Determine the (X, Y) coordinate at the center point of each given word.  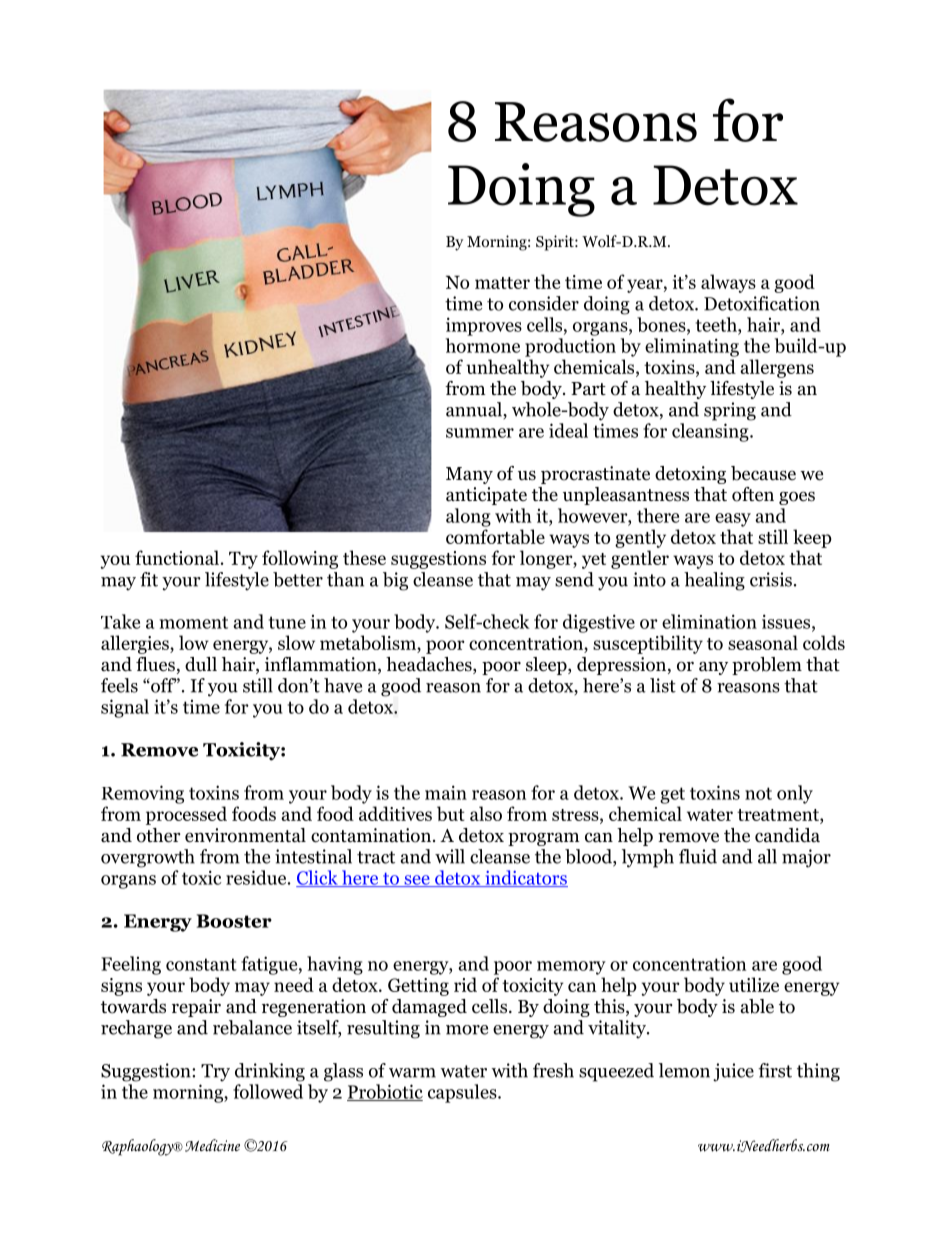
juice (733, 1072)
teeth (717, 324)
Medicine (212, 1145)
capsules (463, 1093)
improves (484, 326)
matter (502, 283)
